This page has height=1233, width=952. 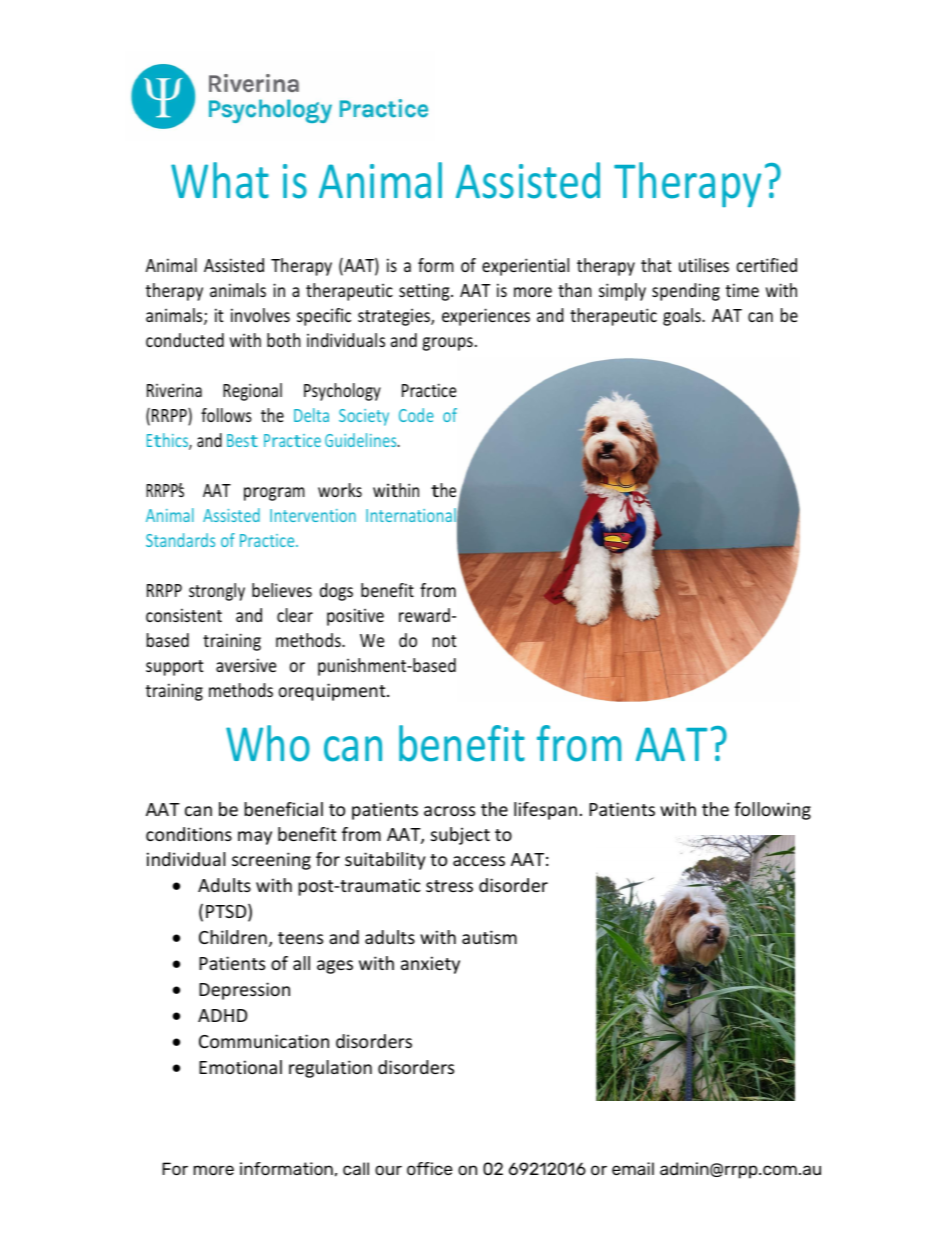 I want to click on aversive, so click(x=246, y=665).
